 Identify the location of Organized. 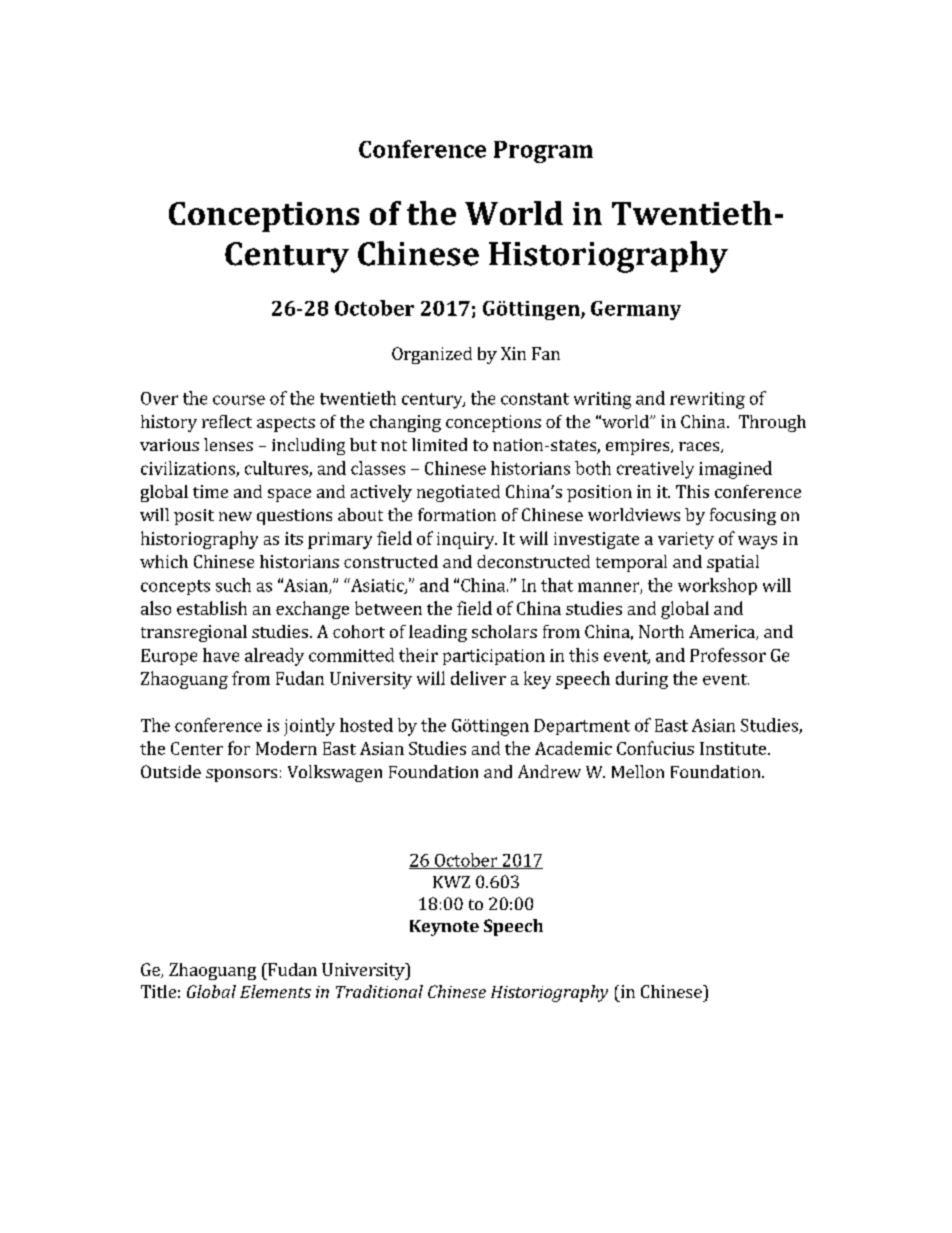
(432, 355).
